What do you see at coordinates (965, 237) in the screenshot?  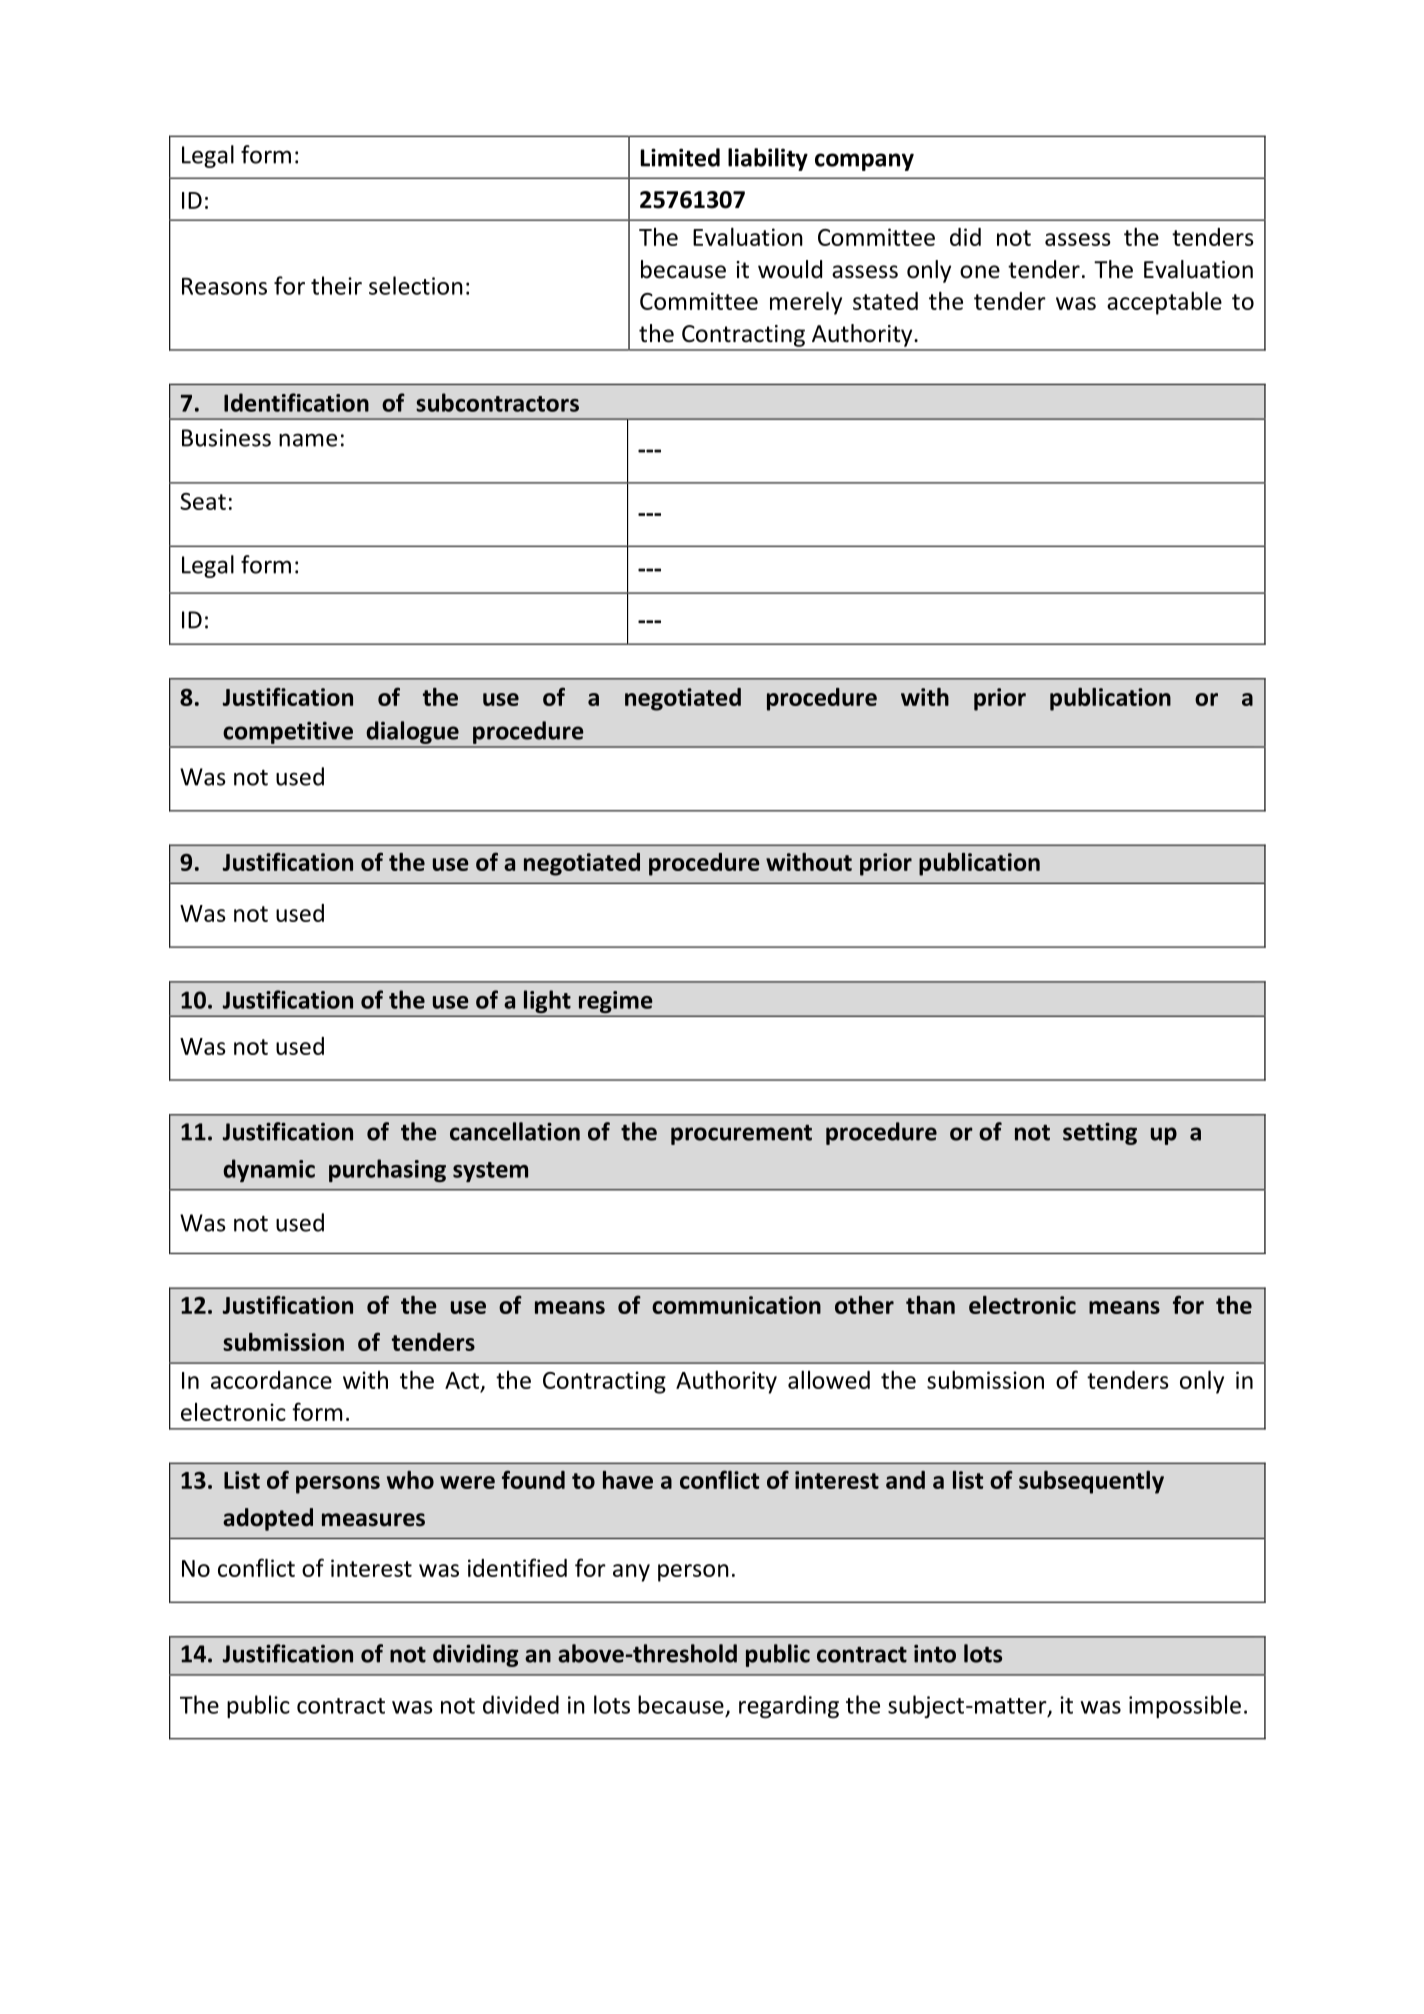 I see `did` at bounding box center [965, 237].
